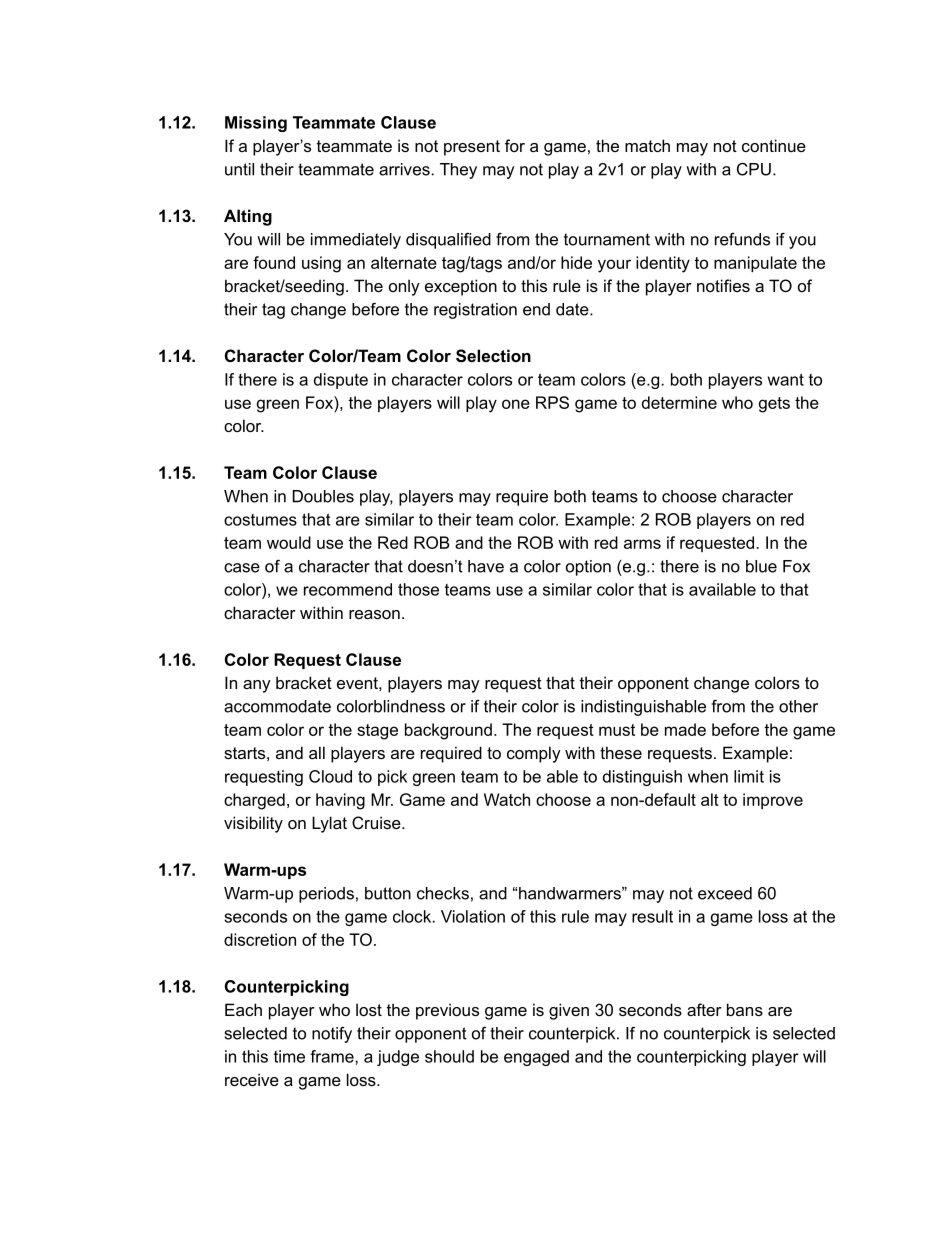 The width and height of the screenshot is (952, 1233). I want to click on blue, so click(761, 566).
